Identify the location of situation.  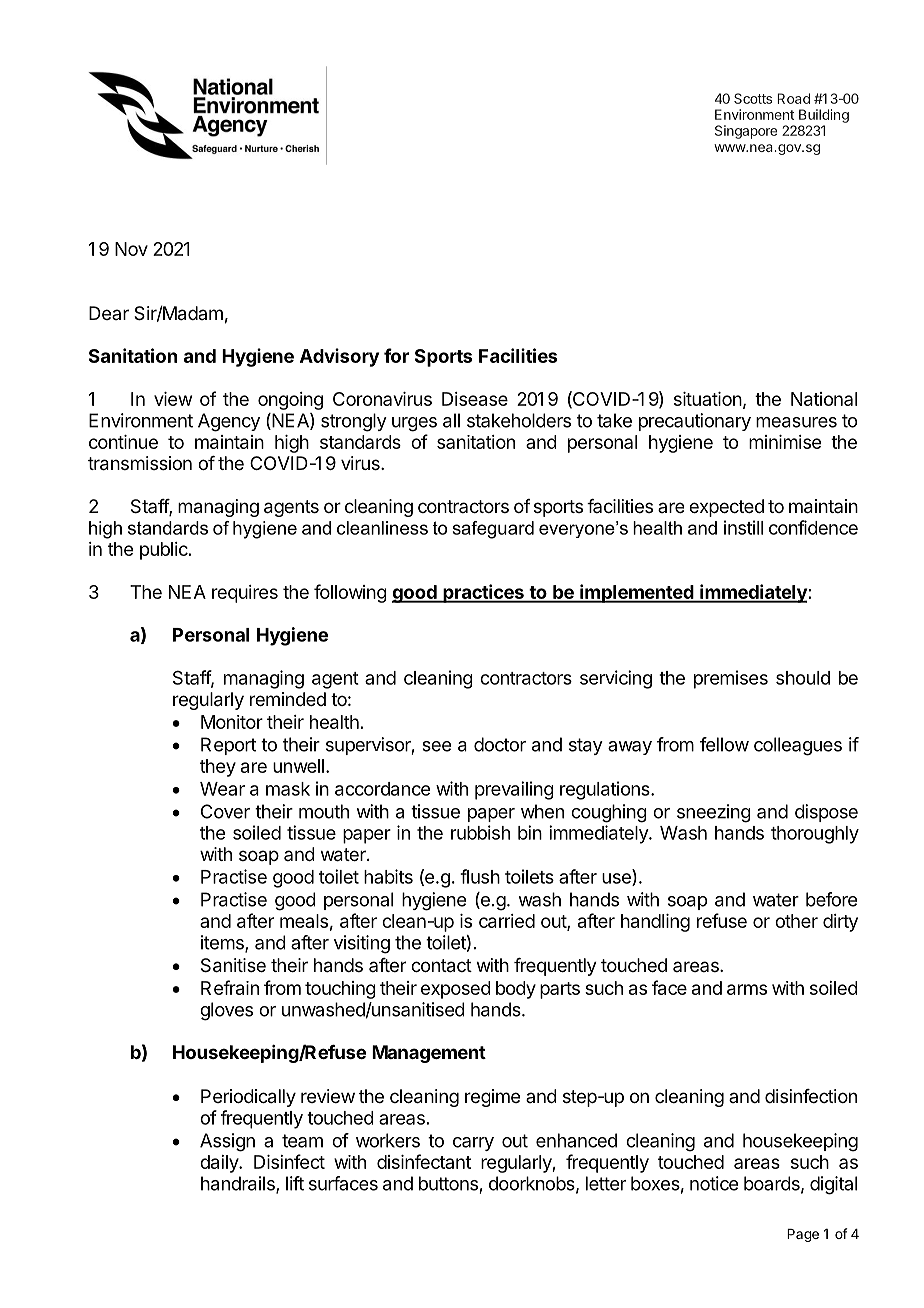
(708, 399).
